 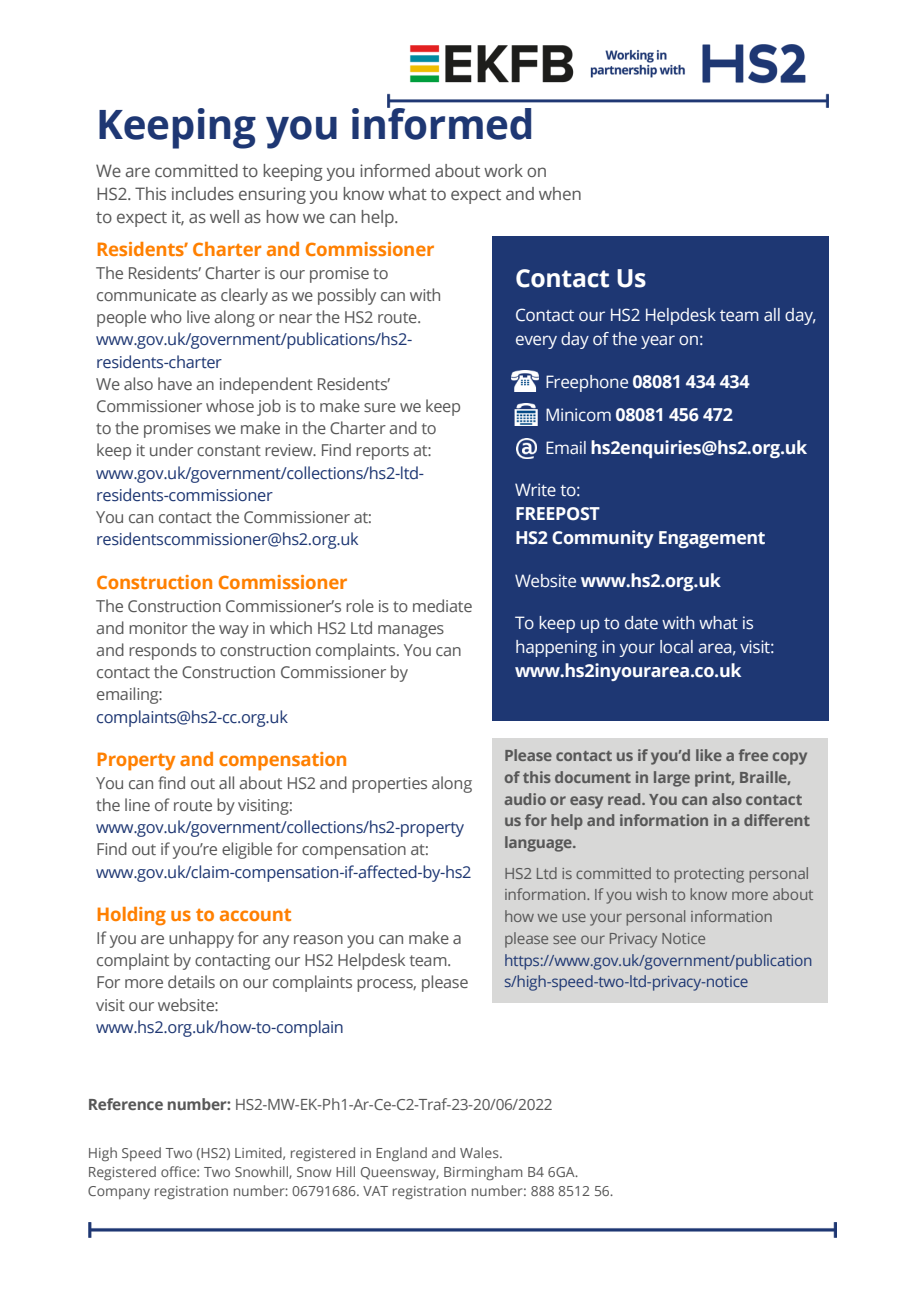 I want to click on manages, so click(x=411, y=631).
